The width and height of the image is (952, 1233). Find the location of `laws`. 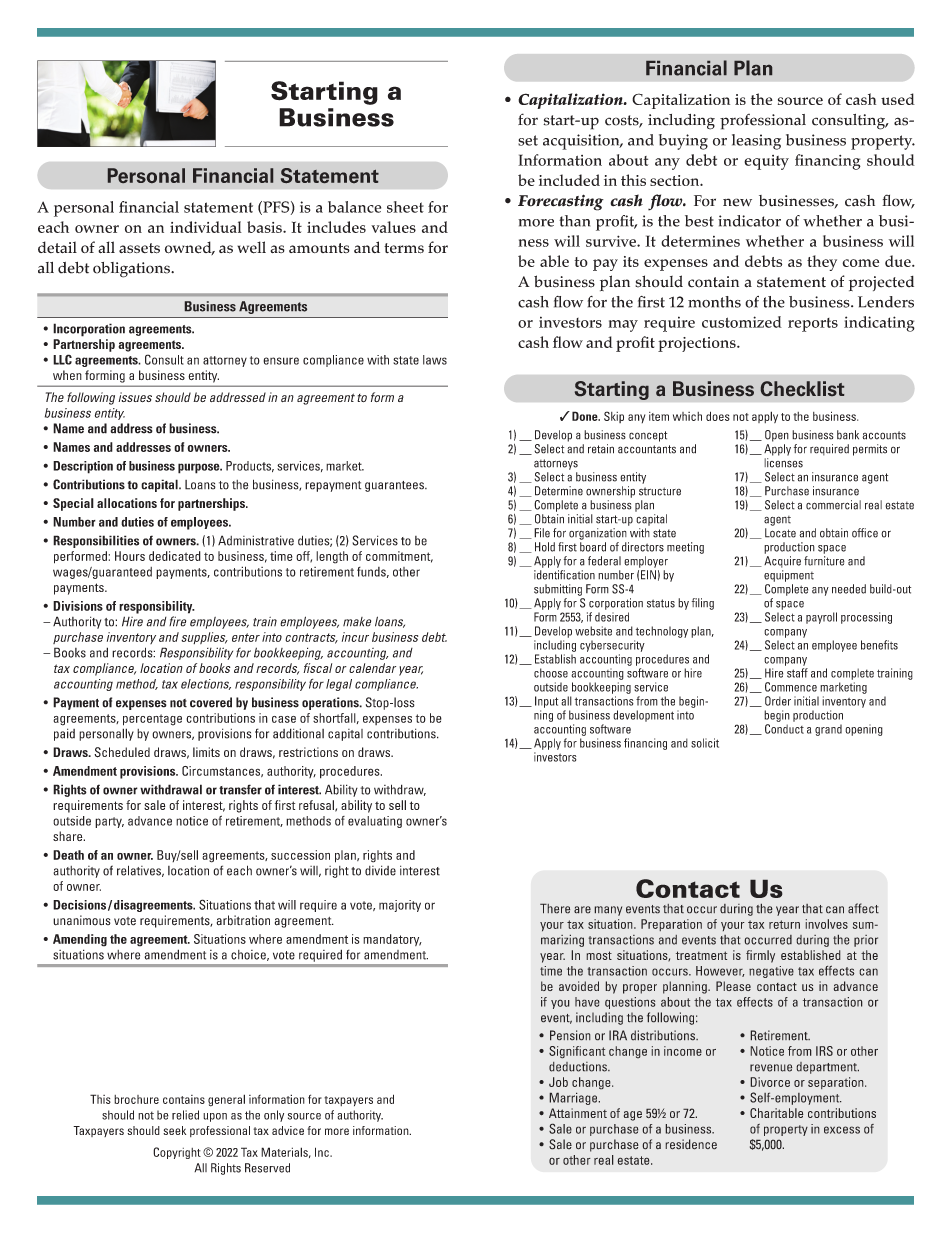

laws is located at coordinates (435, 360).
